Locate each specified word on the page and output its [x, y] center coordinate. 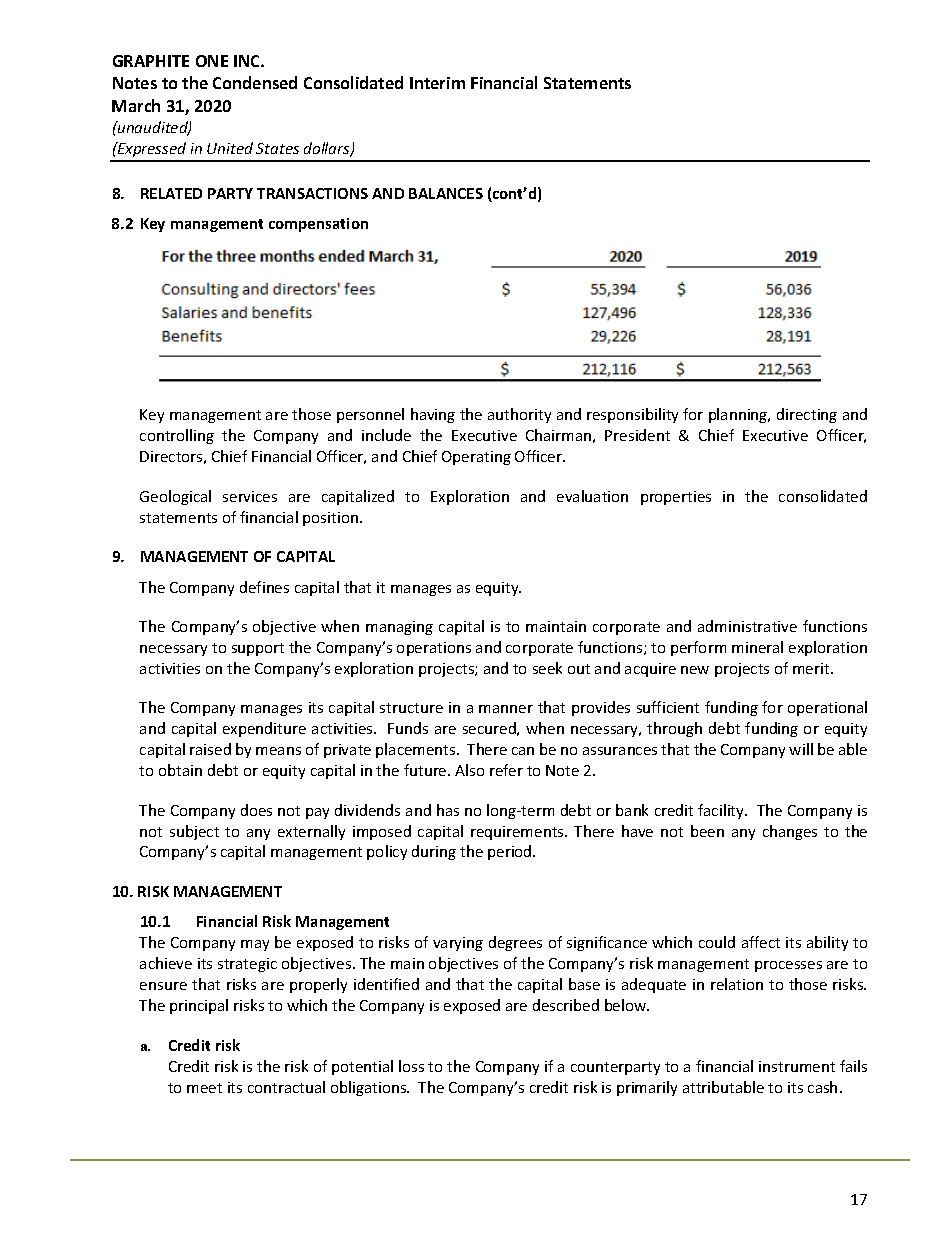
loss [411, 1066]
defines [264, 587]
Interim [437, 83]
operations [434, 649]
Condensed [255, 82]
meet [204, 1088]
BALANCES [446, 193]
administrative [747, 626]
